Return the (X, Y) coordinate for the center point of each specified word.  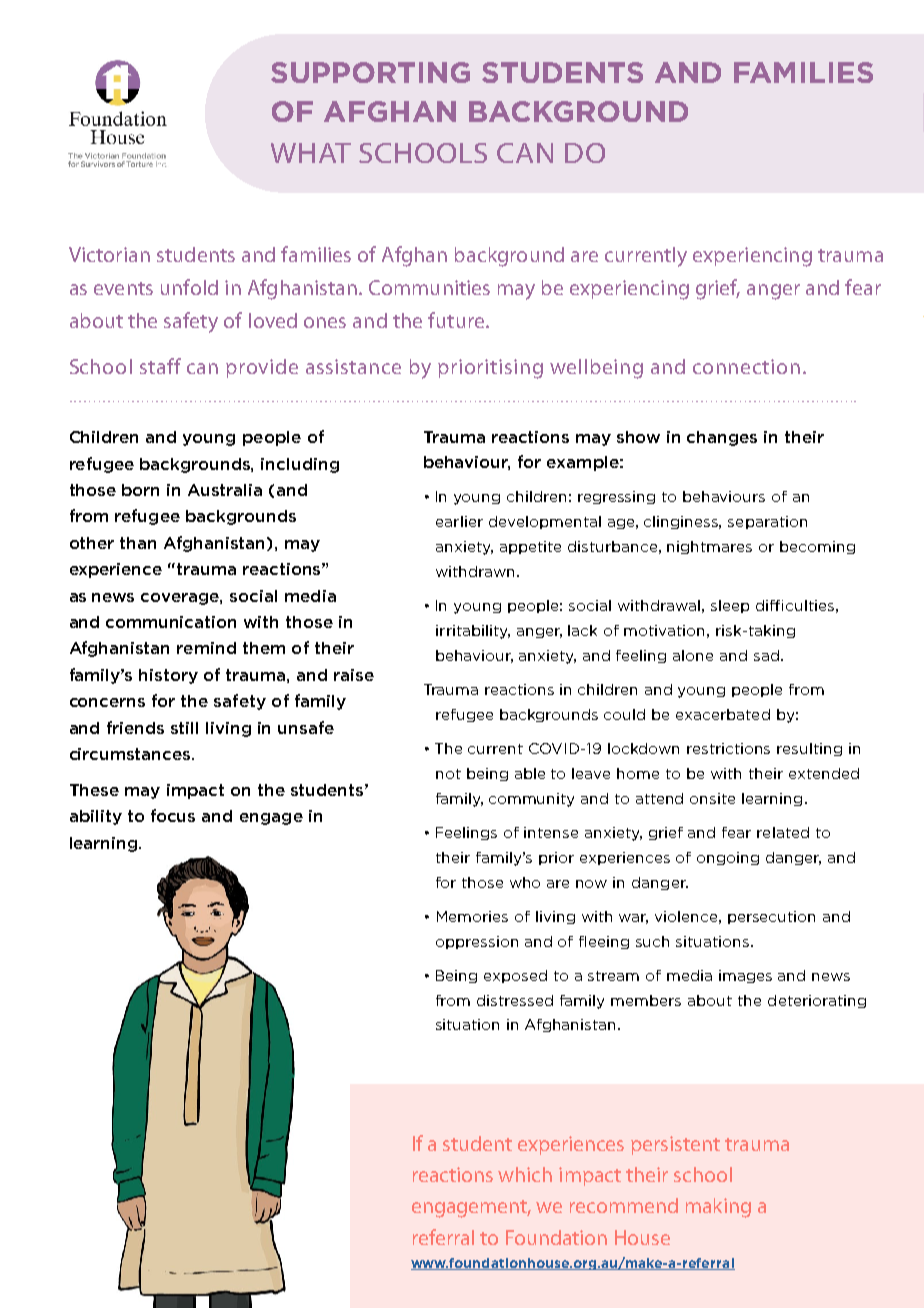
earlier (459, 521)
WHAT (311, 153)
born (140, 490)
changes (722, 438)
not (448, 774)
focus (173, 815)
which (525, 1174)
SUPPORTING (370, 72)
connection (746, 366)
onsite (712, 798)
